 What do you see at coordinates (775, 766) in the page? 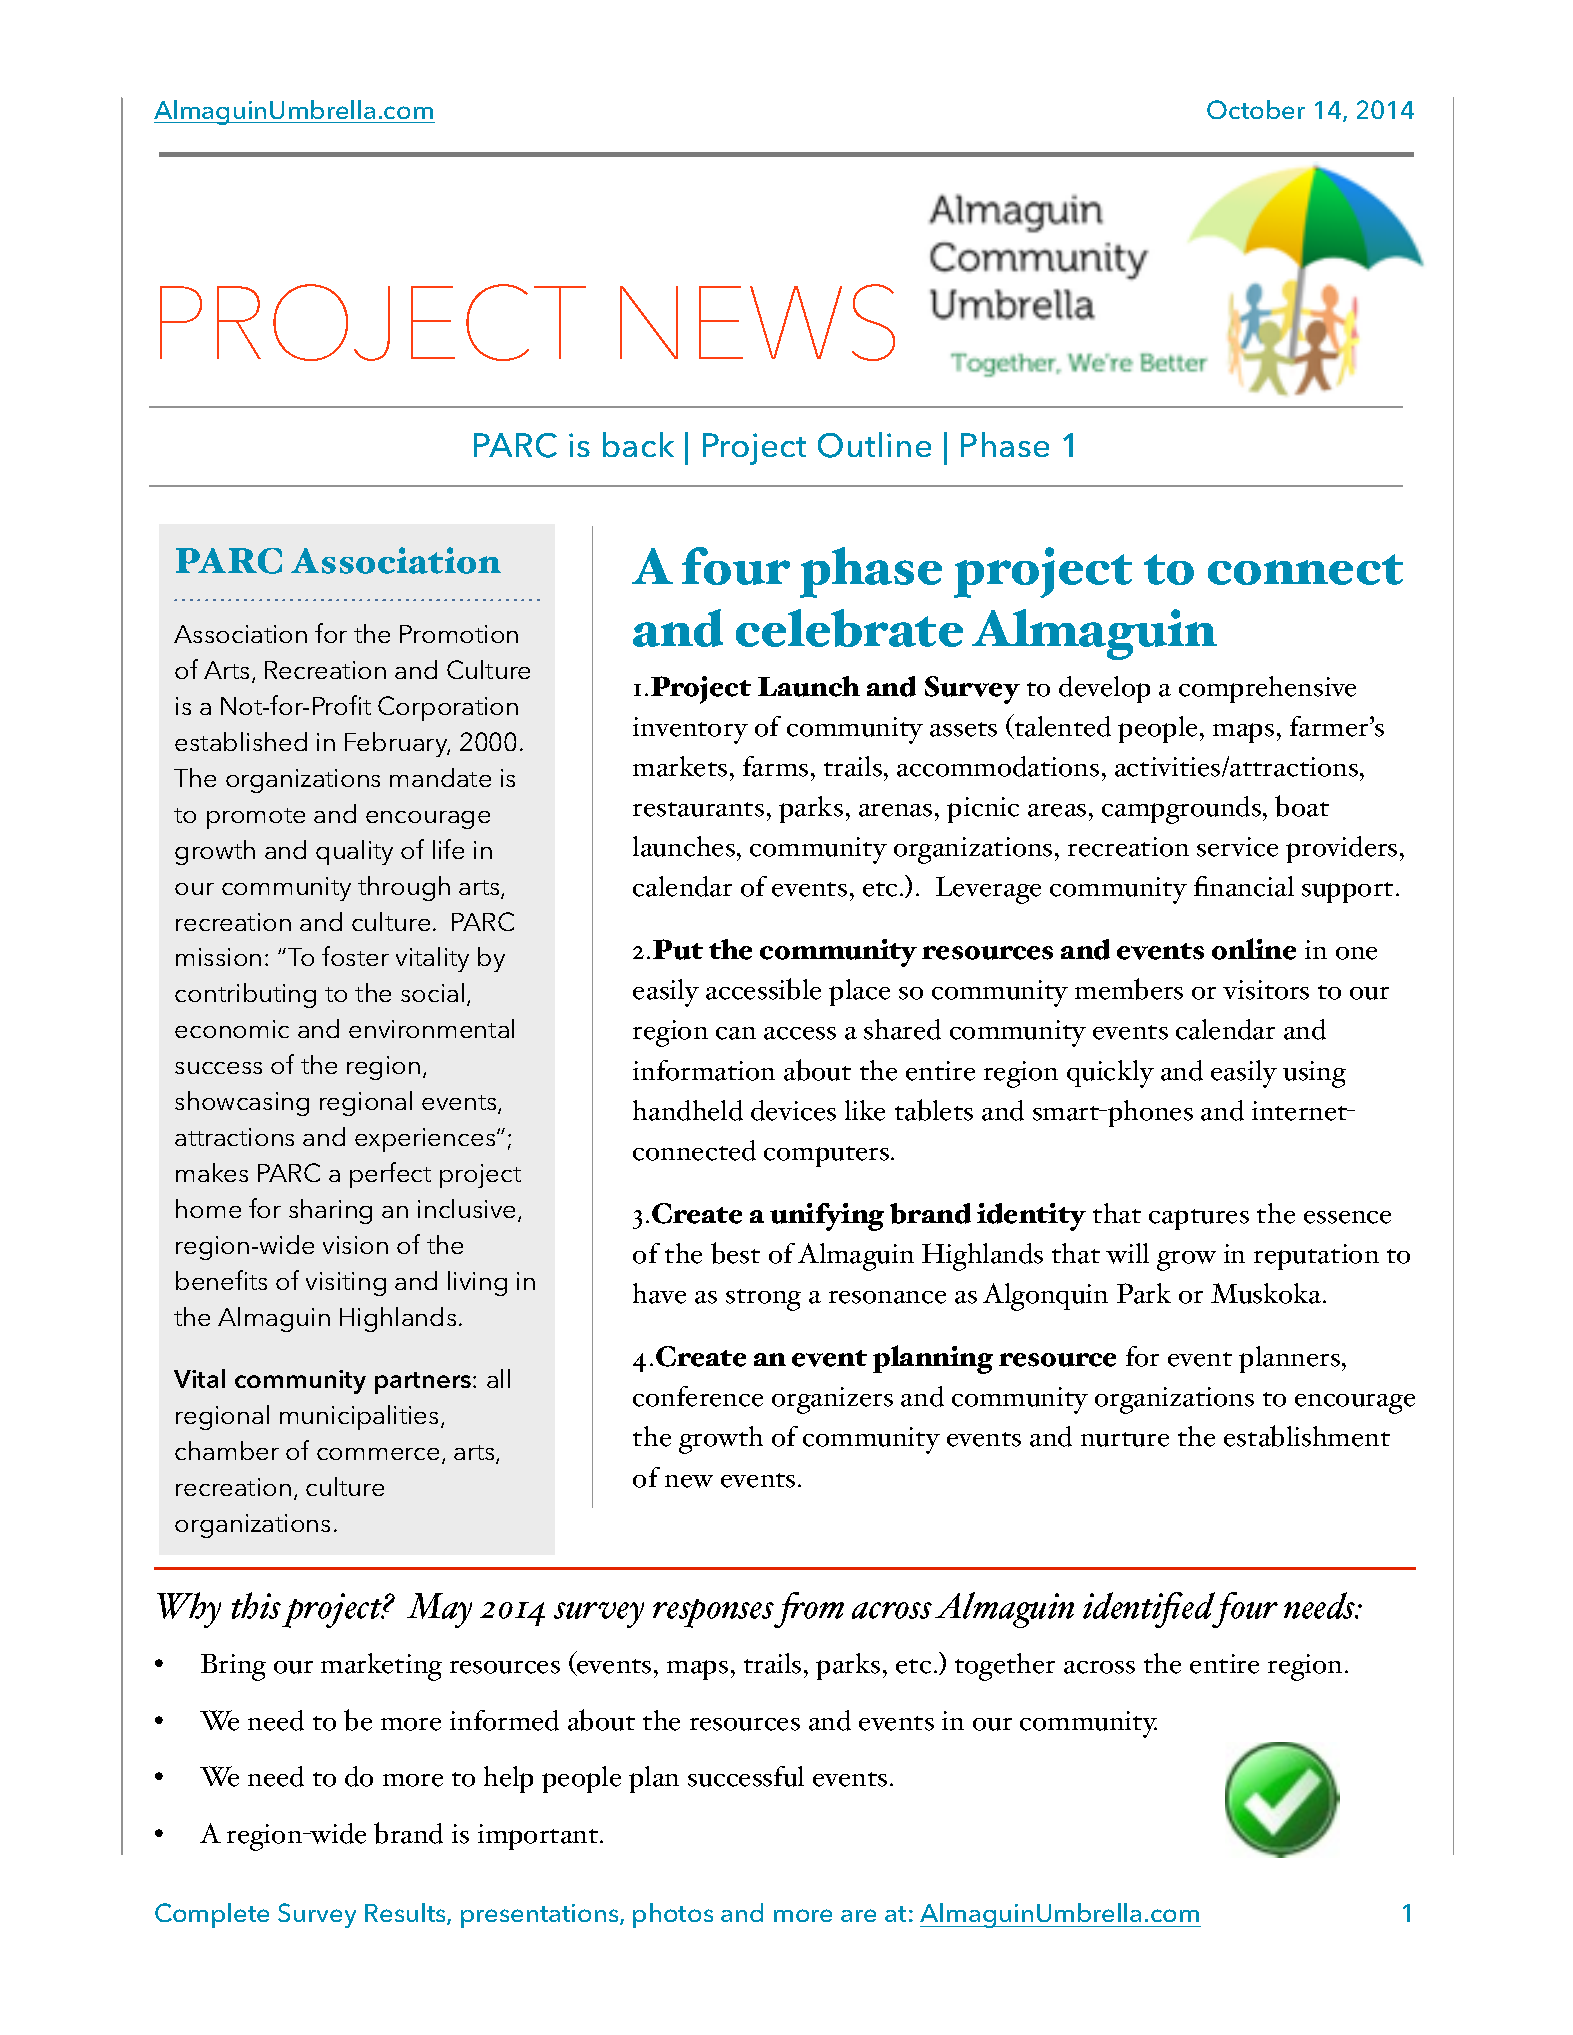
I see `farms` at bounding box center [775, 766].
